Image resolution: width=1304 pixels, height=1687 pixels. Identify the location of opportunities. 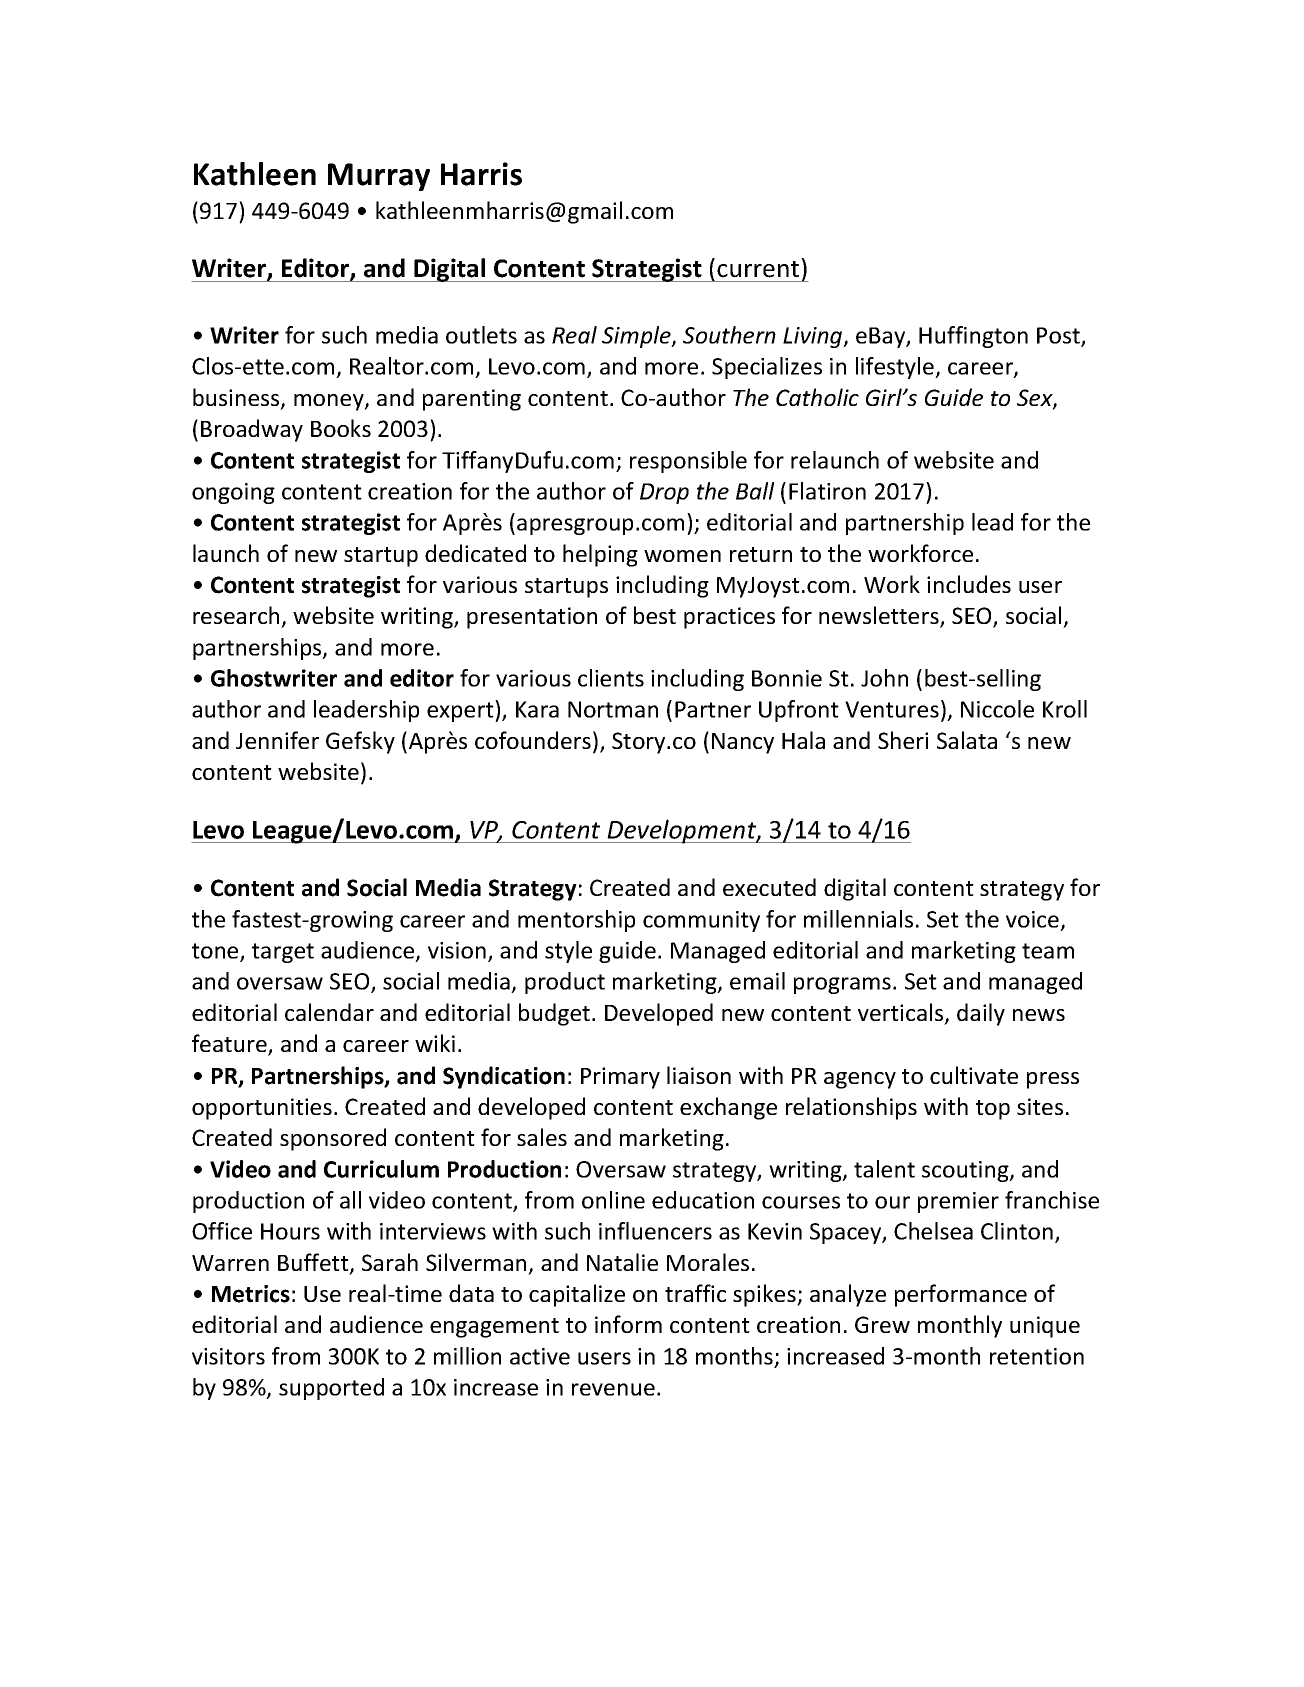
(262, 1109).
